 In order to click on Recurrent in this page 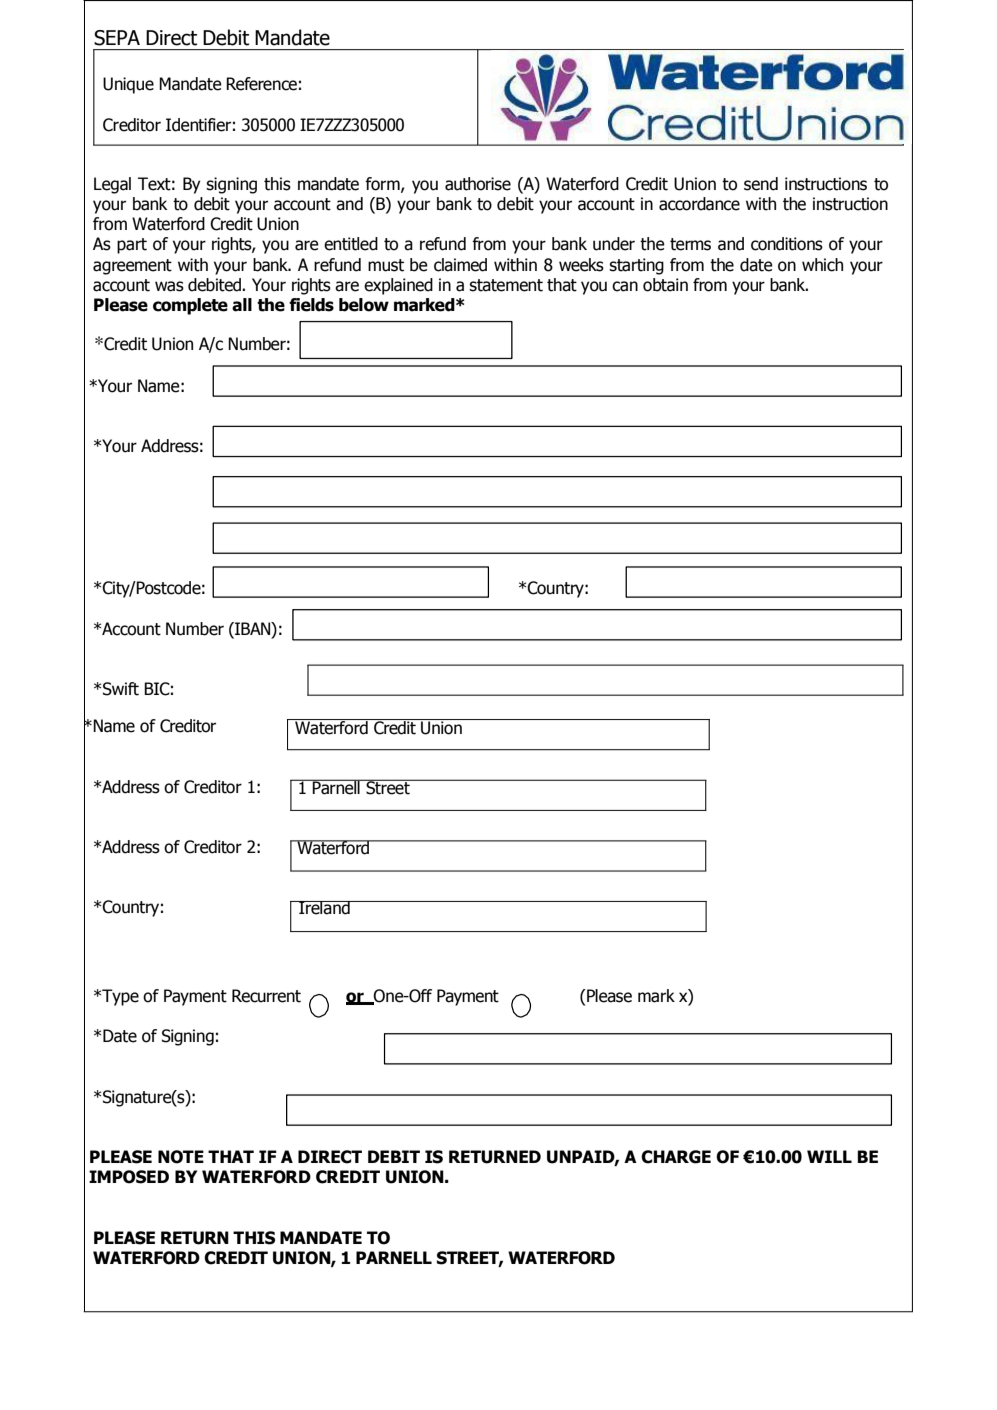, I will do `click(266, 996)`.
